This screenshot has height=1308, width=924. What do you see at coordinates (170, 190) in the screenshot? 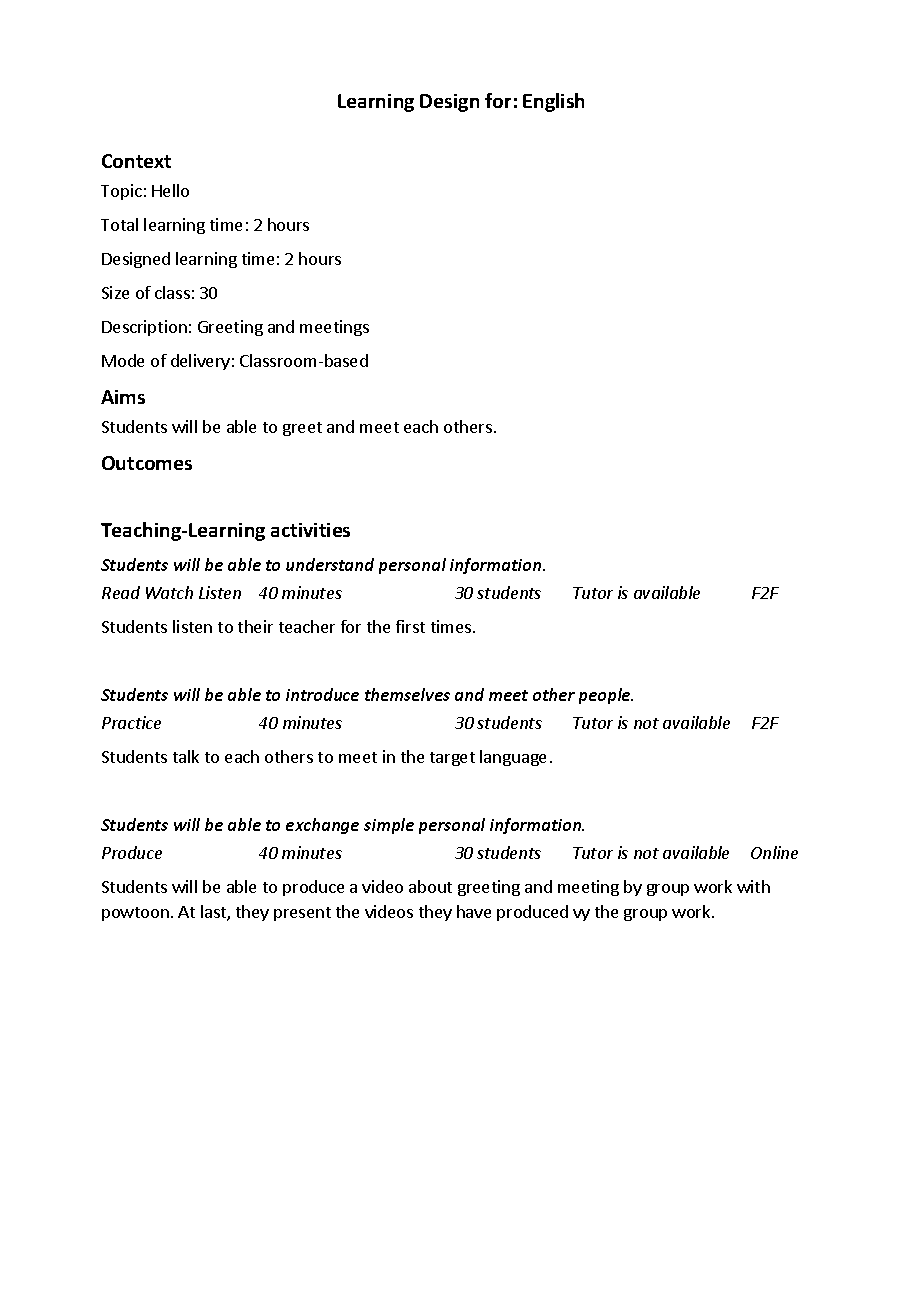
I see `Hello` at bounding box center [170, 190].
